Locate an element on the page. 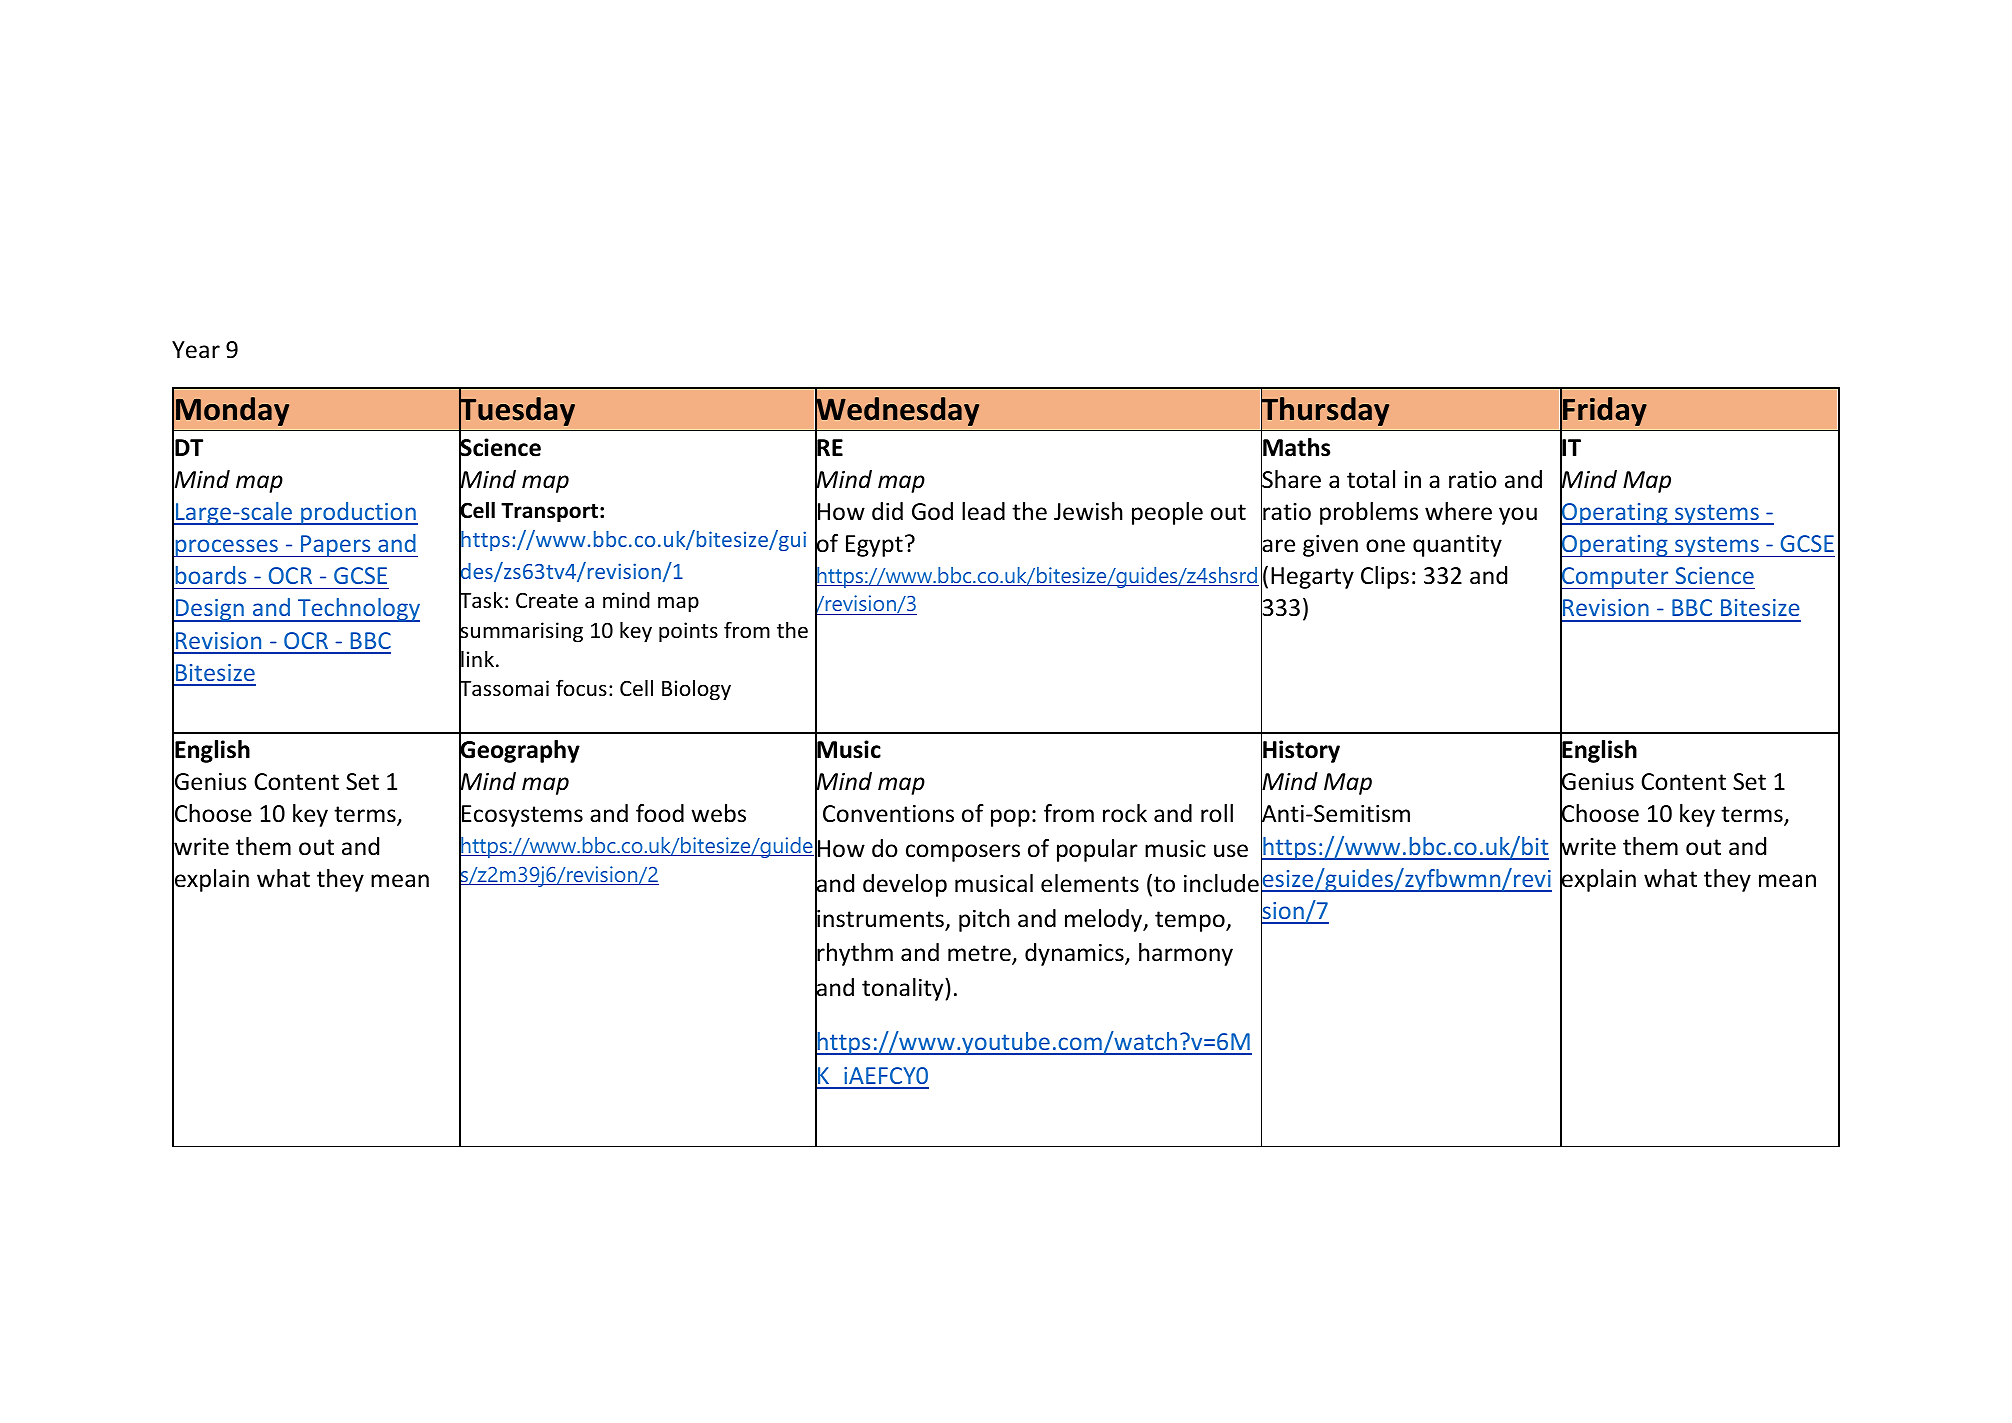 This page has width=2012, height=1423. tonality is located at coordinates (904, 989).
